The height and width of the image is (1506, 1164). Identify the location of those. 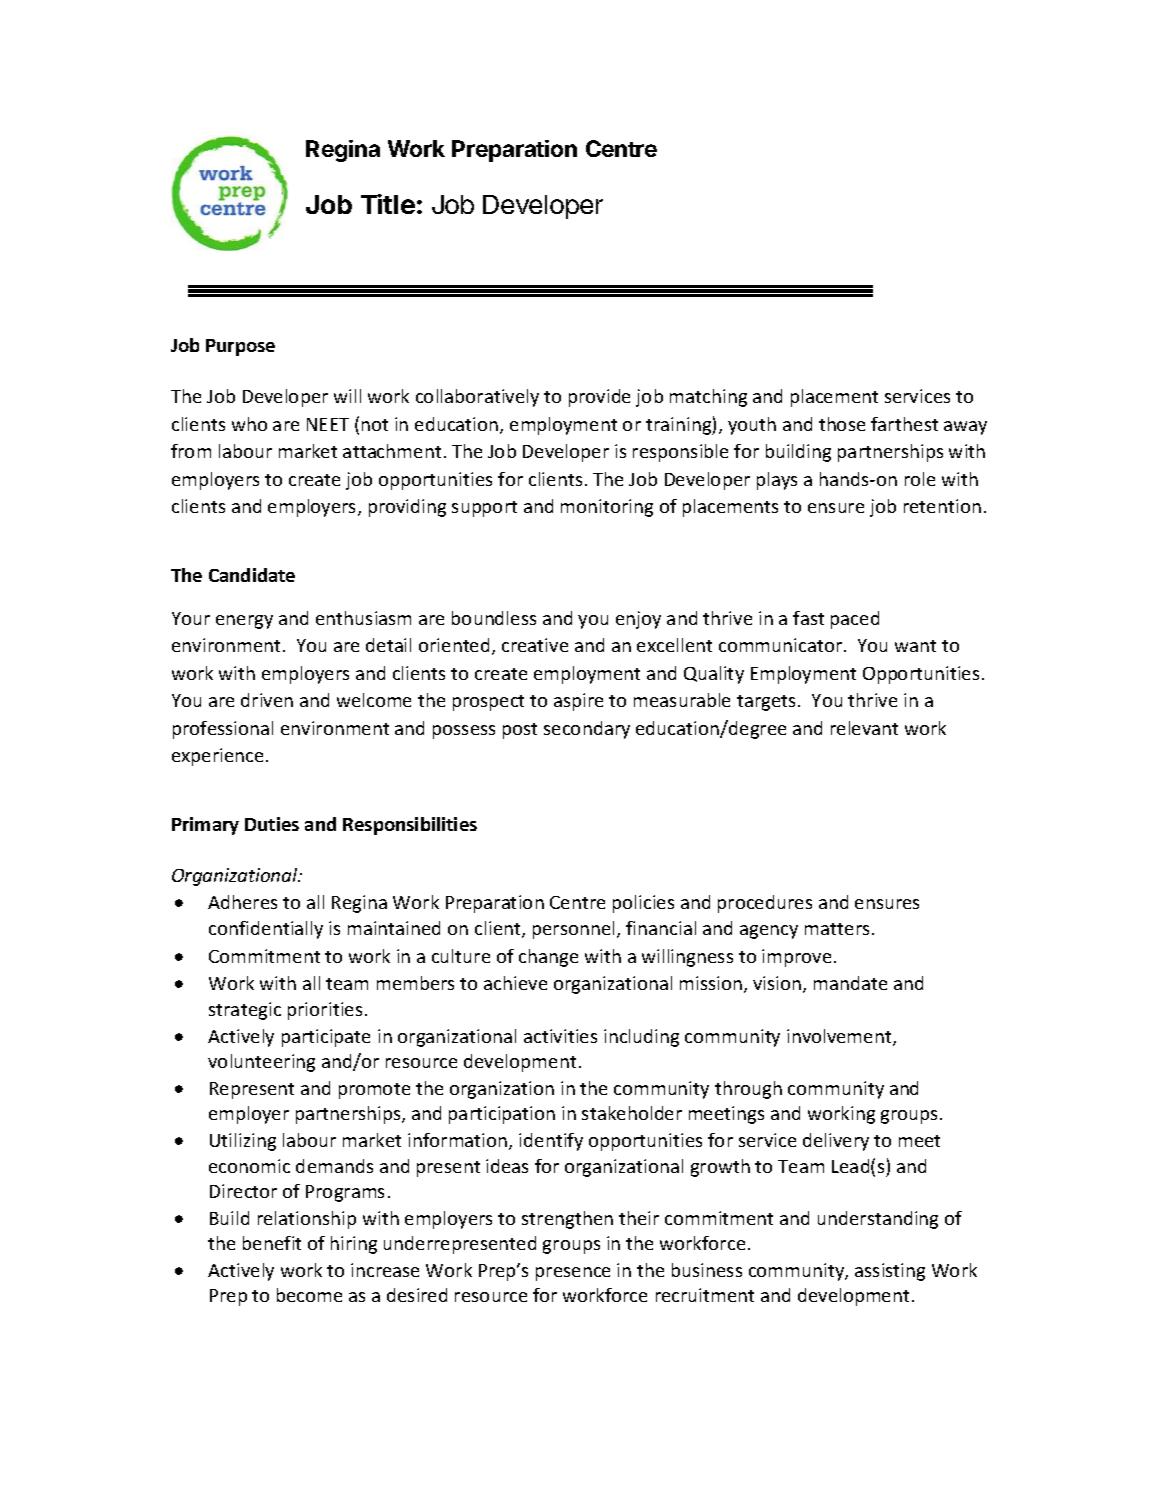
(842, 424).
